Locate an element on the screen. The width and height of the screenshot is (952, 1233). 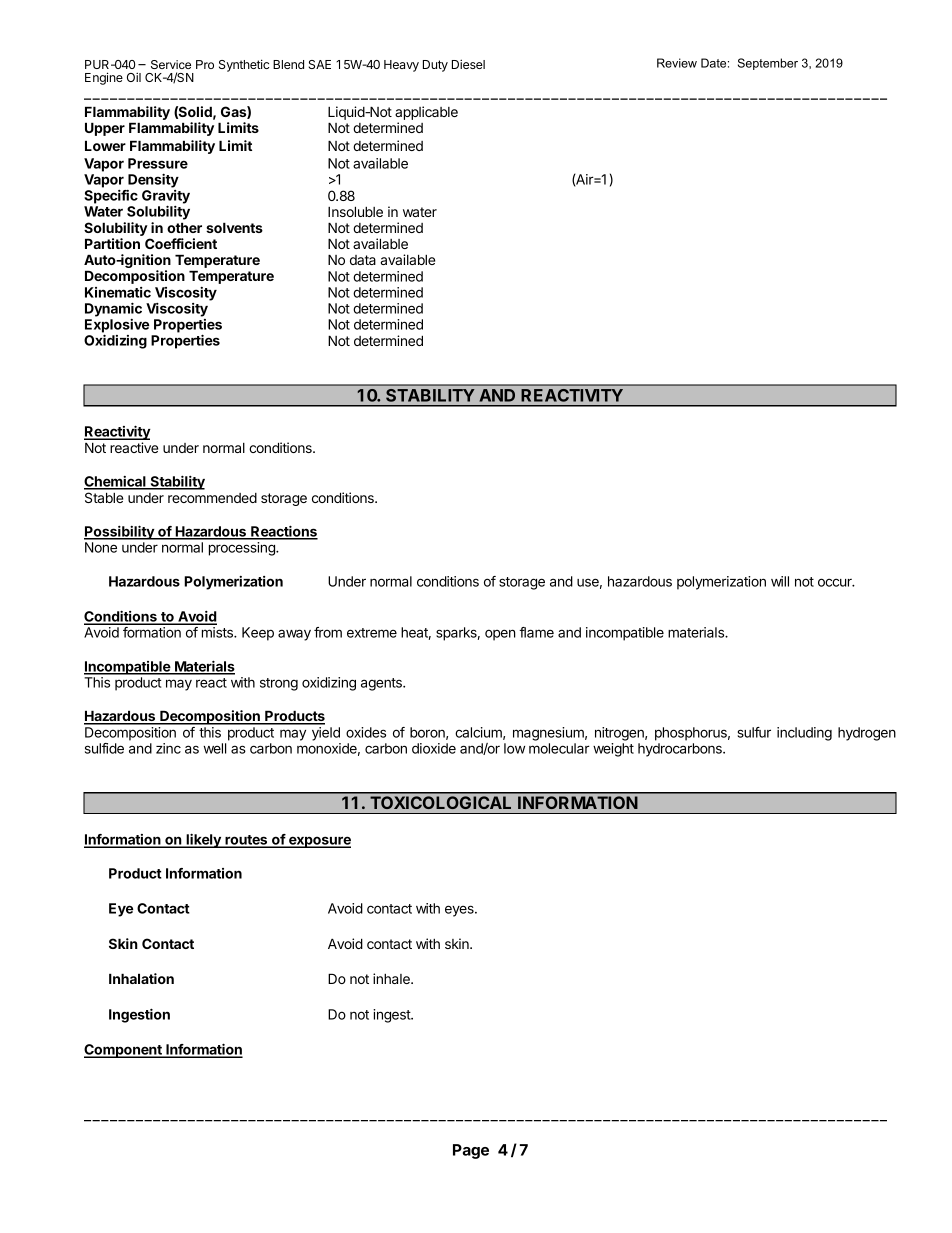
well is located at coordinates (214, 748).
